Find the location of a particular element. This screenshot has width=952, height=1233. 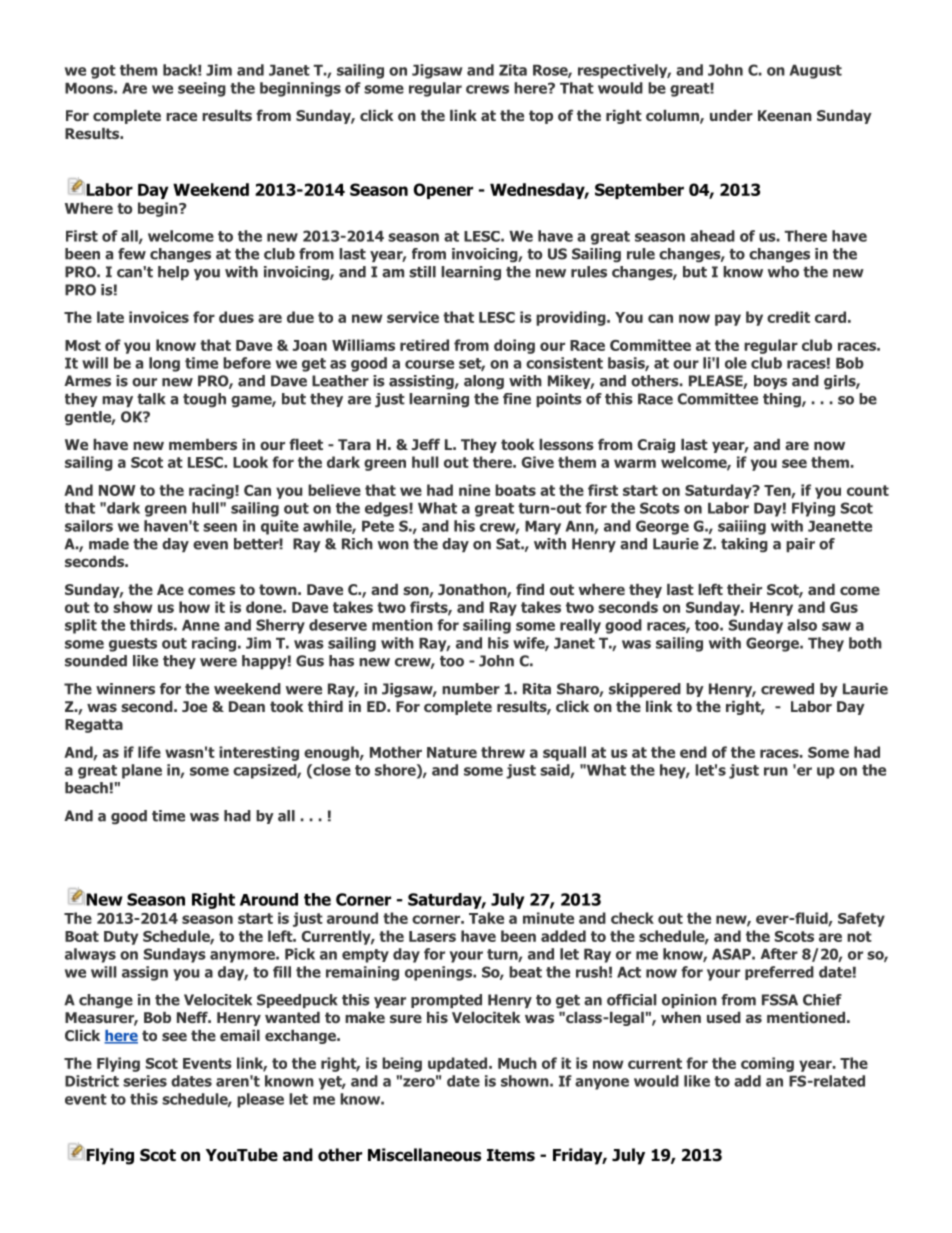

Safety is located at coordinates (861, 919).
